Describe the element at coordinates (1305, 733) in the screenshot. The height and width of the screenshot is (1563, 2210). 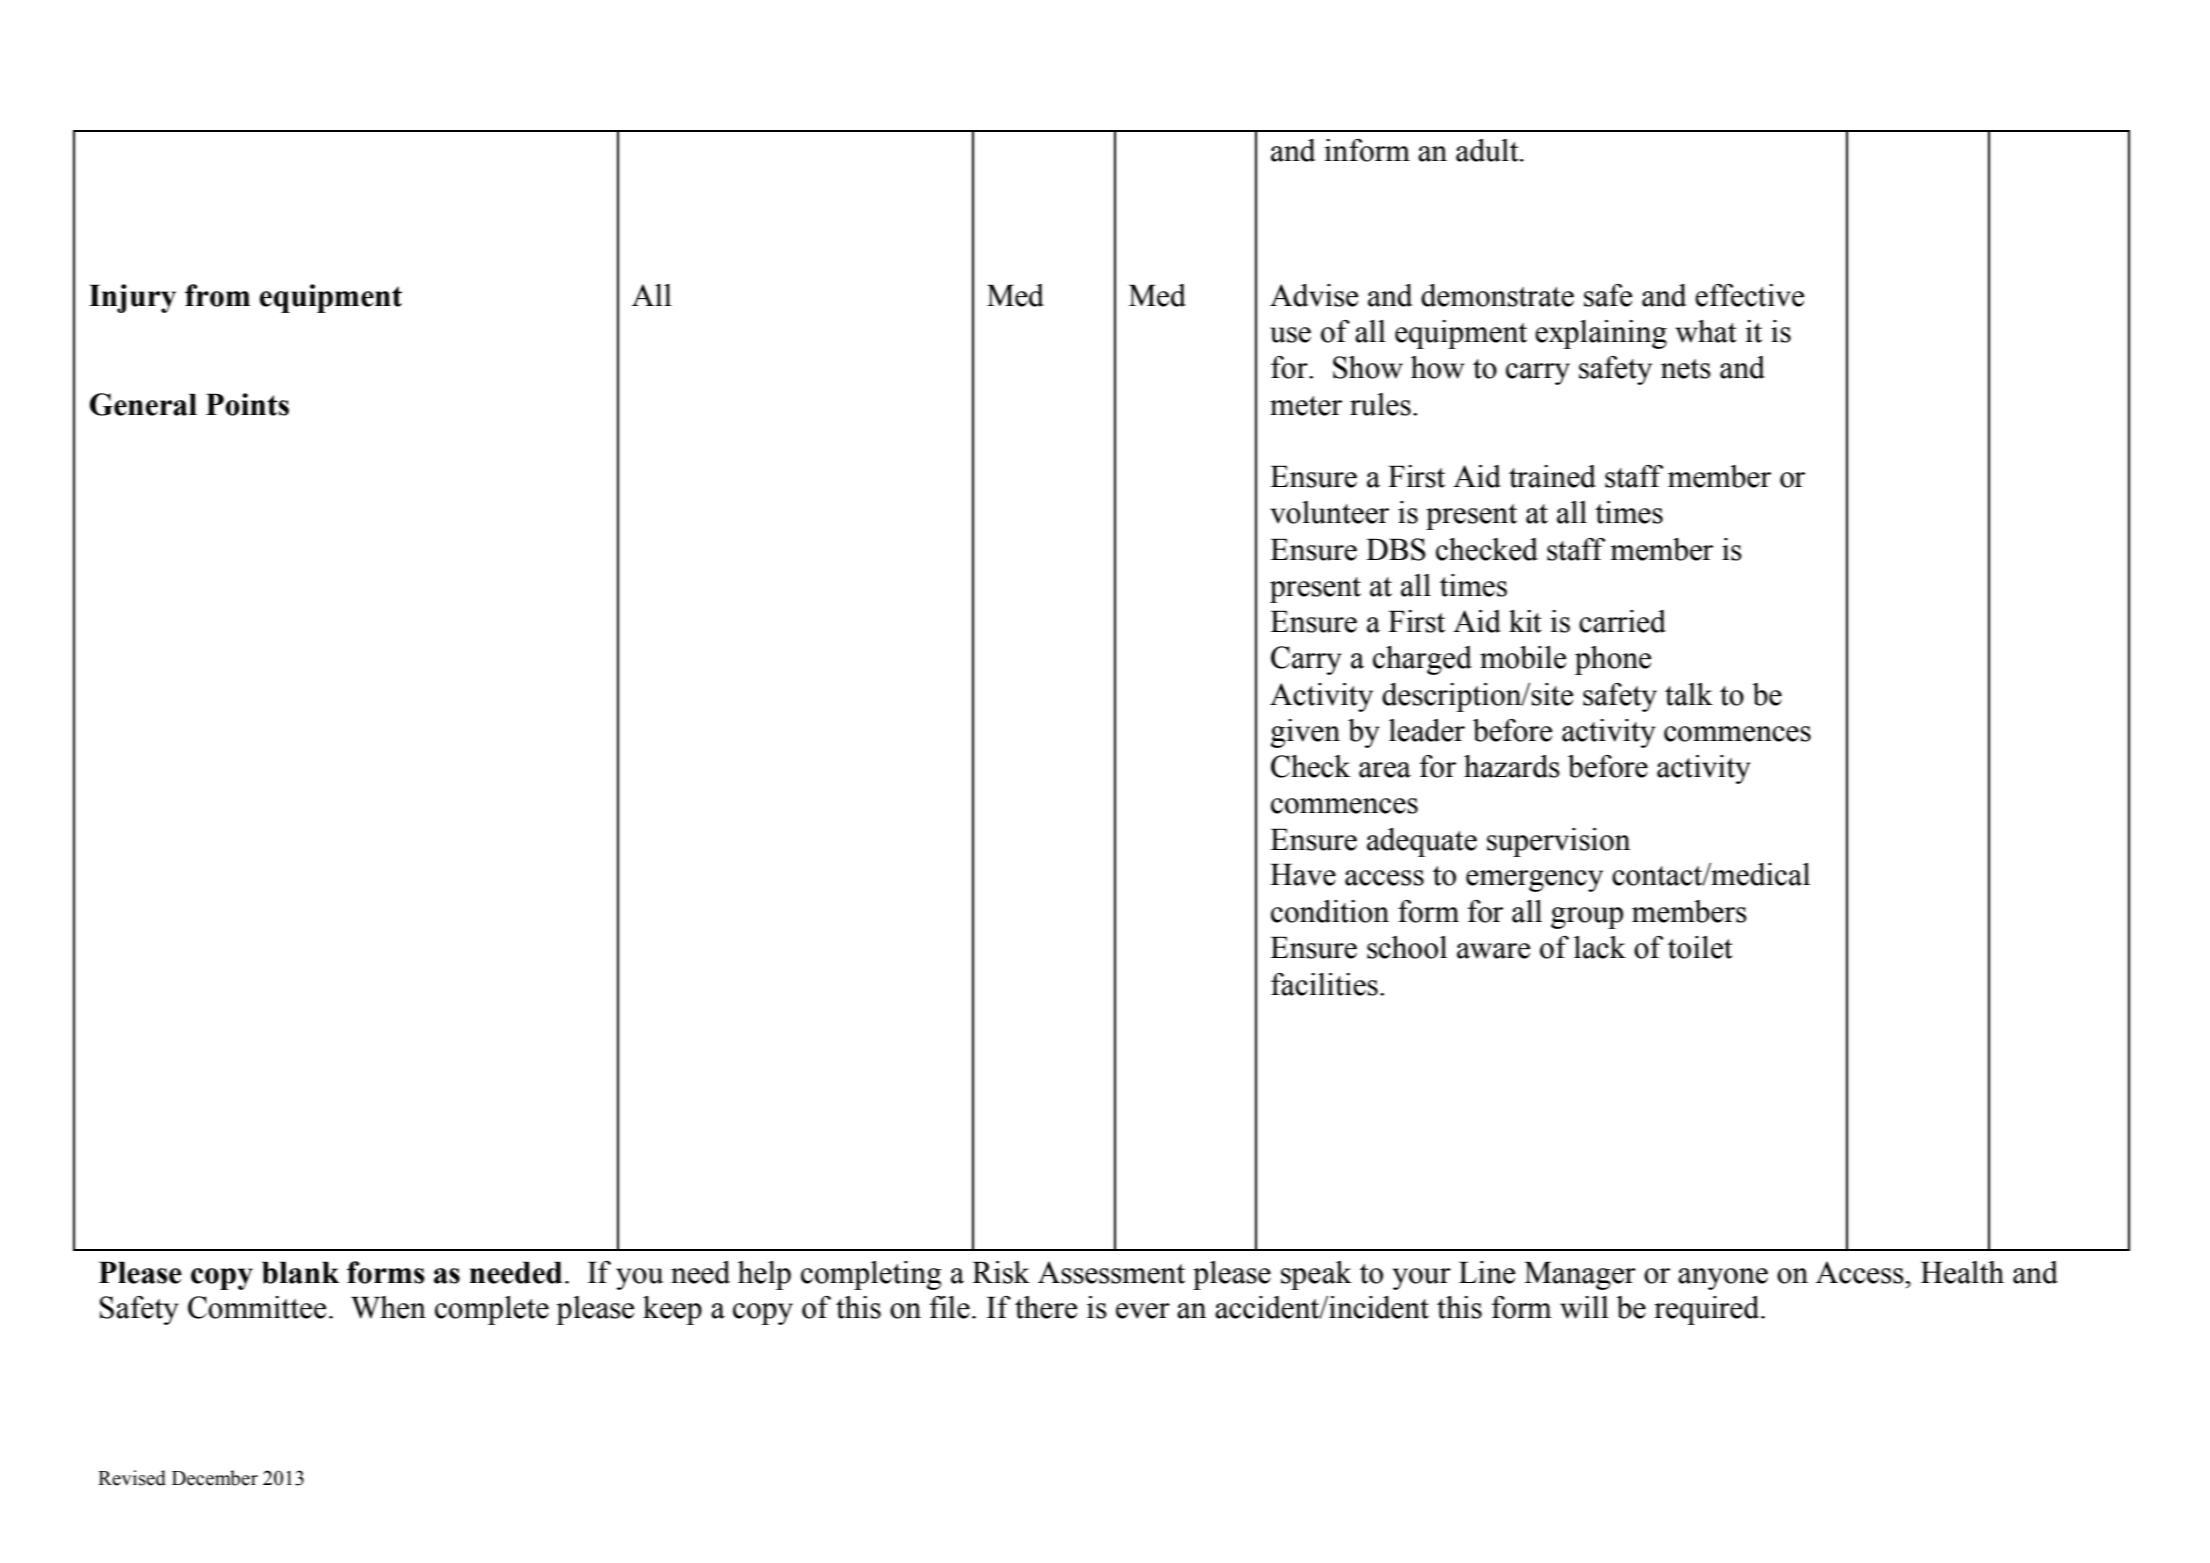
I see `given` at that location.
